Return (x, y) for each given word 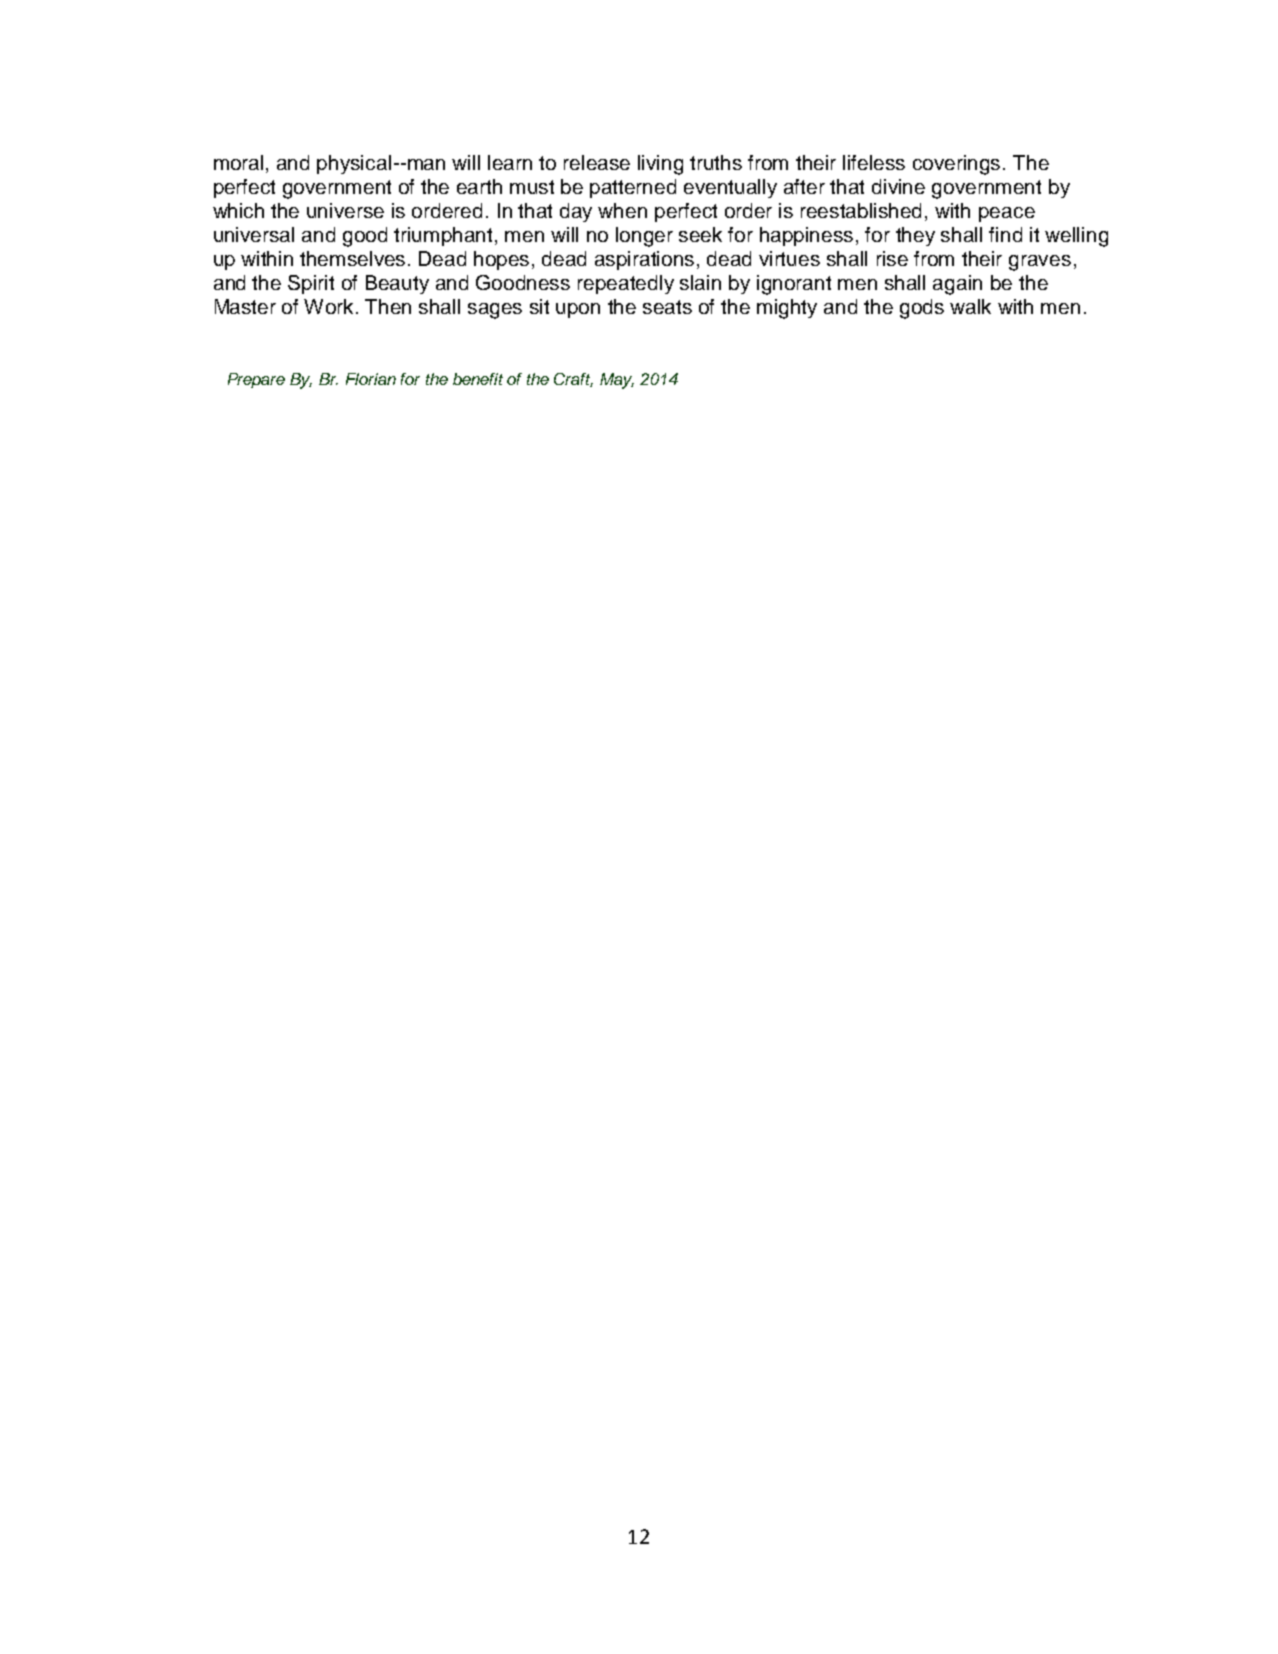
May (617, 381)
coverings (956, 165)
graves (1040, 263)
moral (240, 162)
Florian (371, 379)
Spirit (311, 284)
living (660, 165)
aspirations (644, 260)
